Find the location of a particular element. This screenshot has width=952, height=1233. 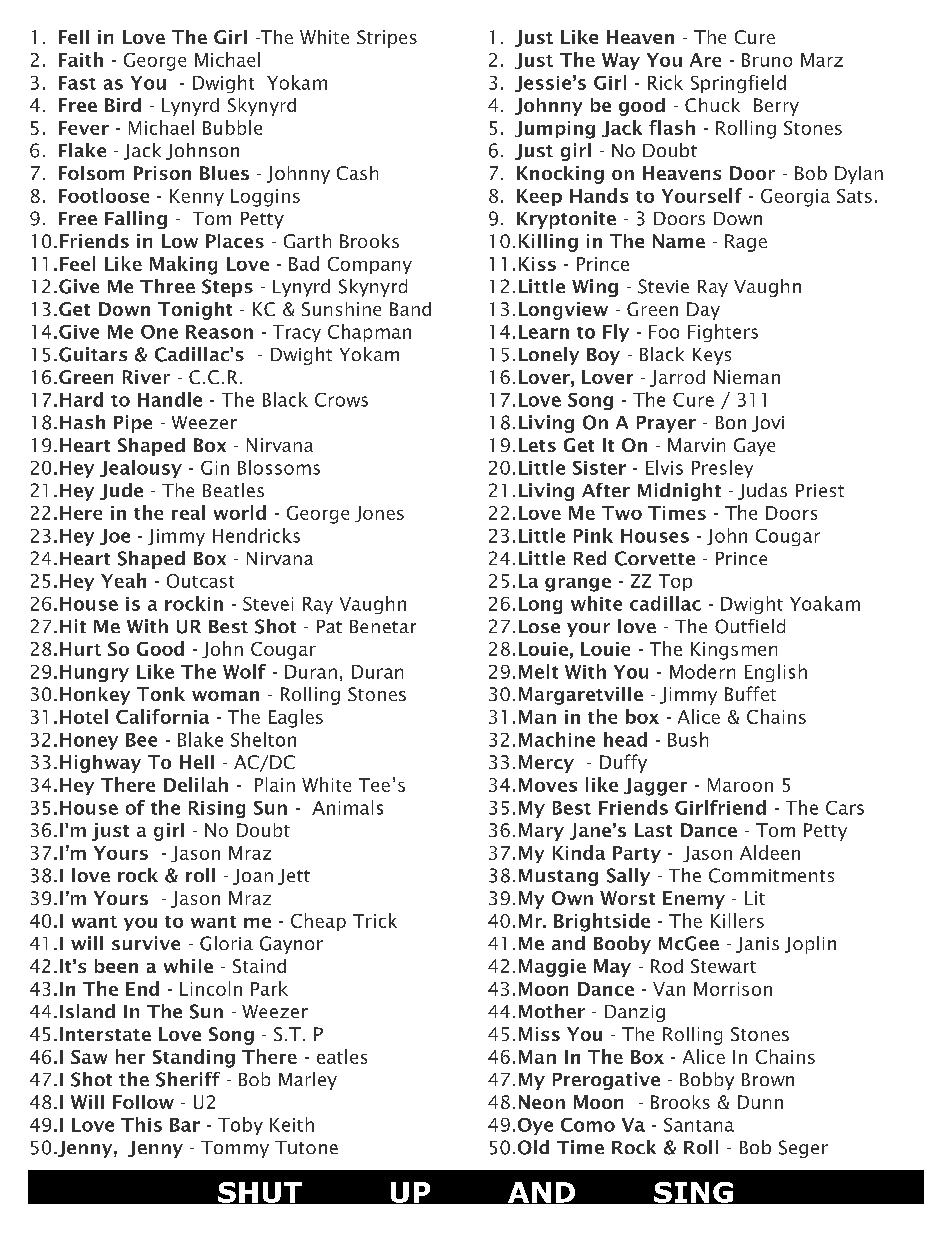

Outfield is located at coordinates (750, 626).
